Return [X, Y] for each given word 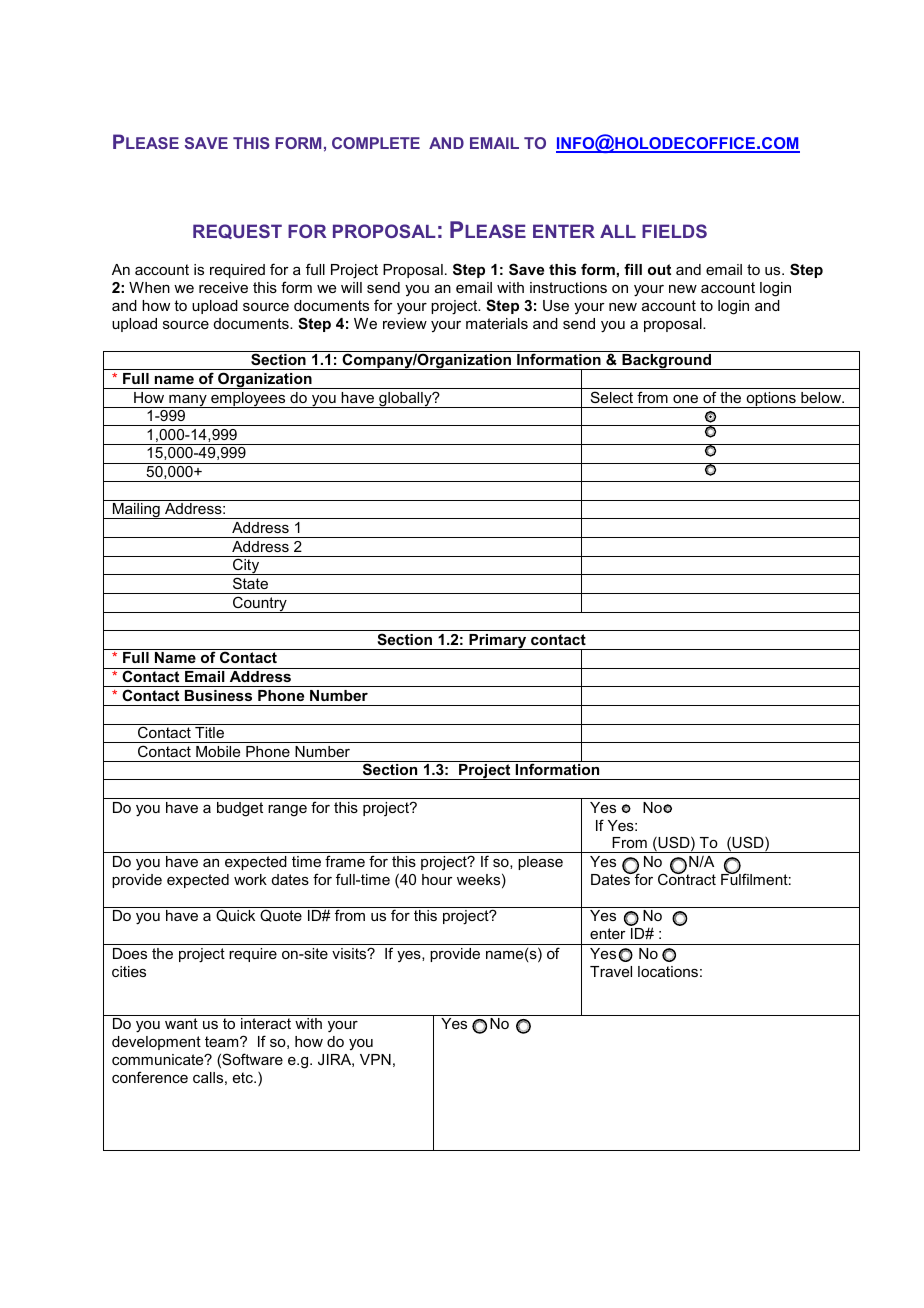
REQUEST [237, 231]
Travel [611, 971]
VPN [375, 1059]
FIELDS [674, 231]
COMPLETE [376, 143]
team [223, 1041]
